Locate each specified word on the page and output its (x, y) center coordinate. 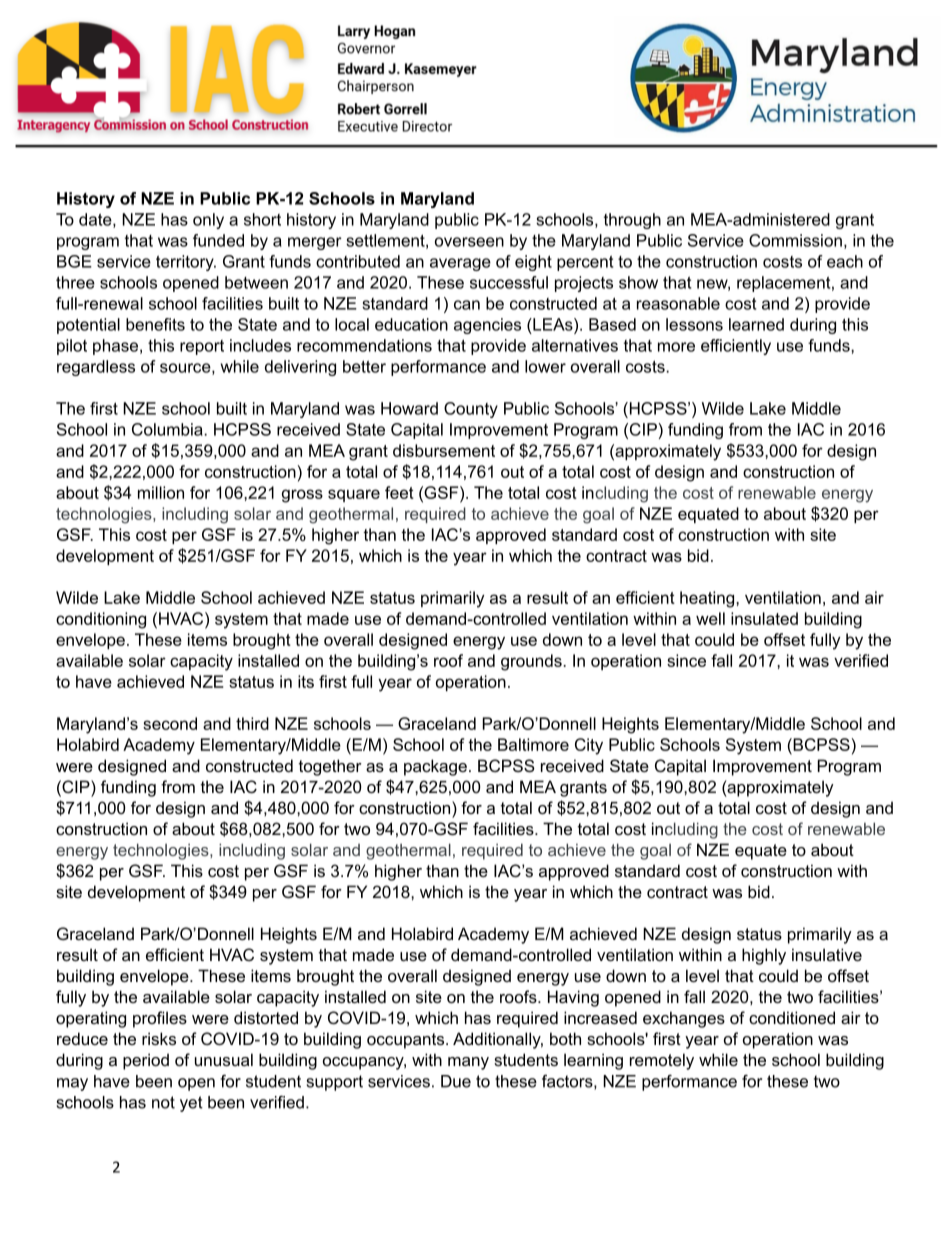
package (435, 767)
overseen (469, 242)
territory (186, 263)
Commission (795, 240)
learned (756, 324)
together (330, 767)
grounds (532, 662)
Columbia (168, 429)
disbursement (444, 450)
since (686, 660)
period (146, 1061)
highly (764, 956)
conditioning (101, 620)
